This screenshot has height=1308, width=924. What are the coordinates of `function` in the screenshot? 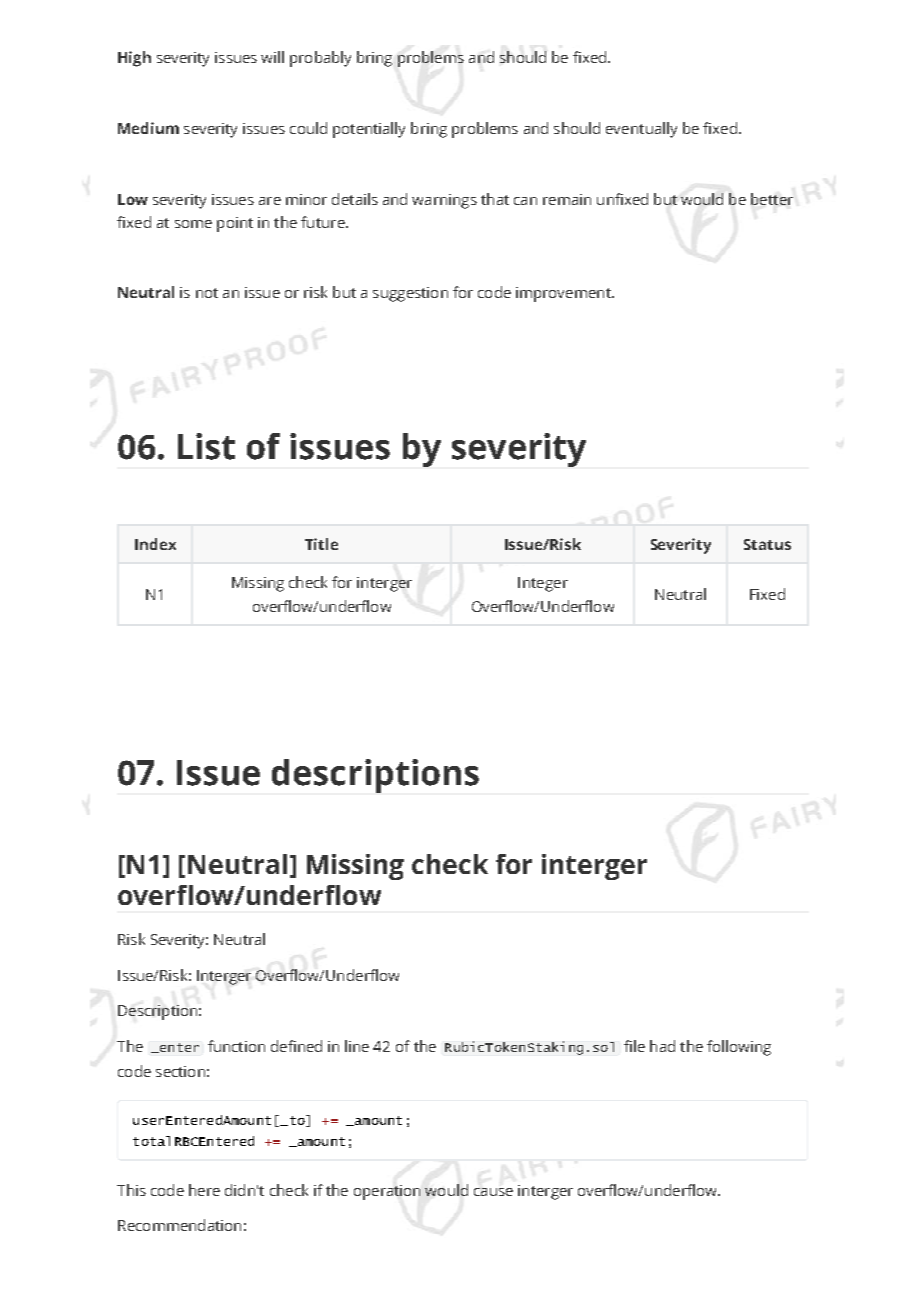 It's located at (236, 1046).
